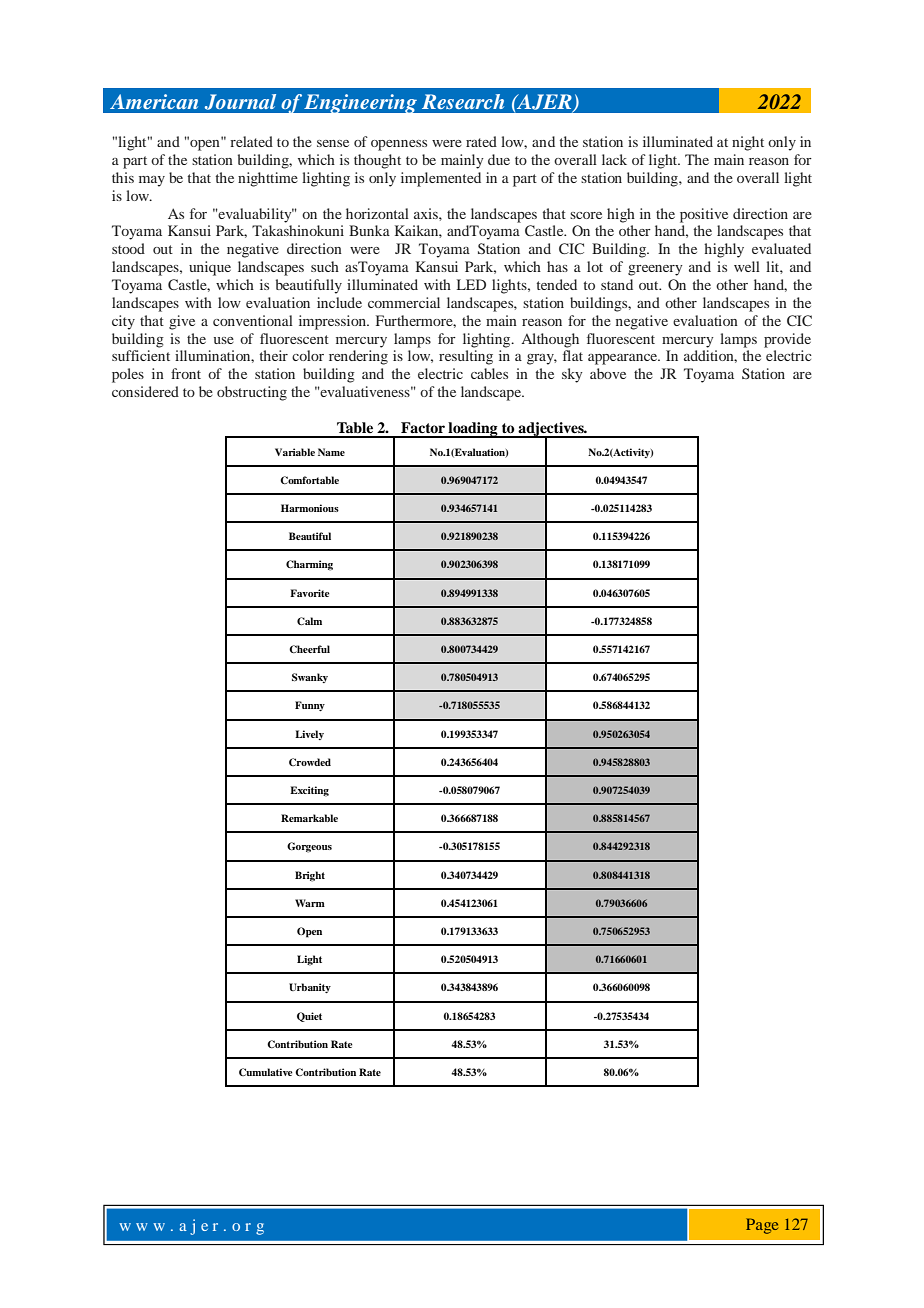 The image size is (924, 1308). I want to click on Bright, so click(310, 876).
